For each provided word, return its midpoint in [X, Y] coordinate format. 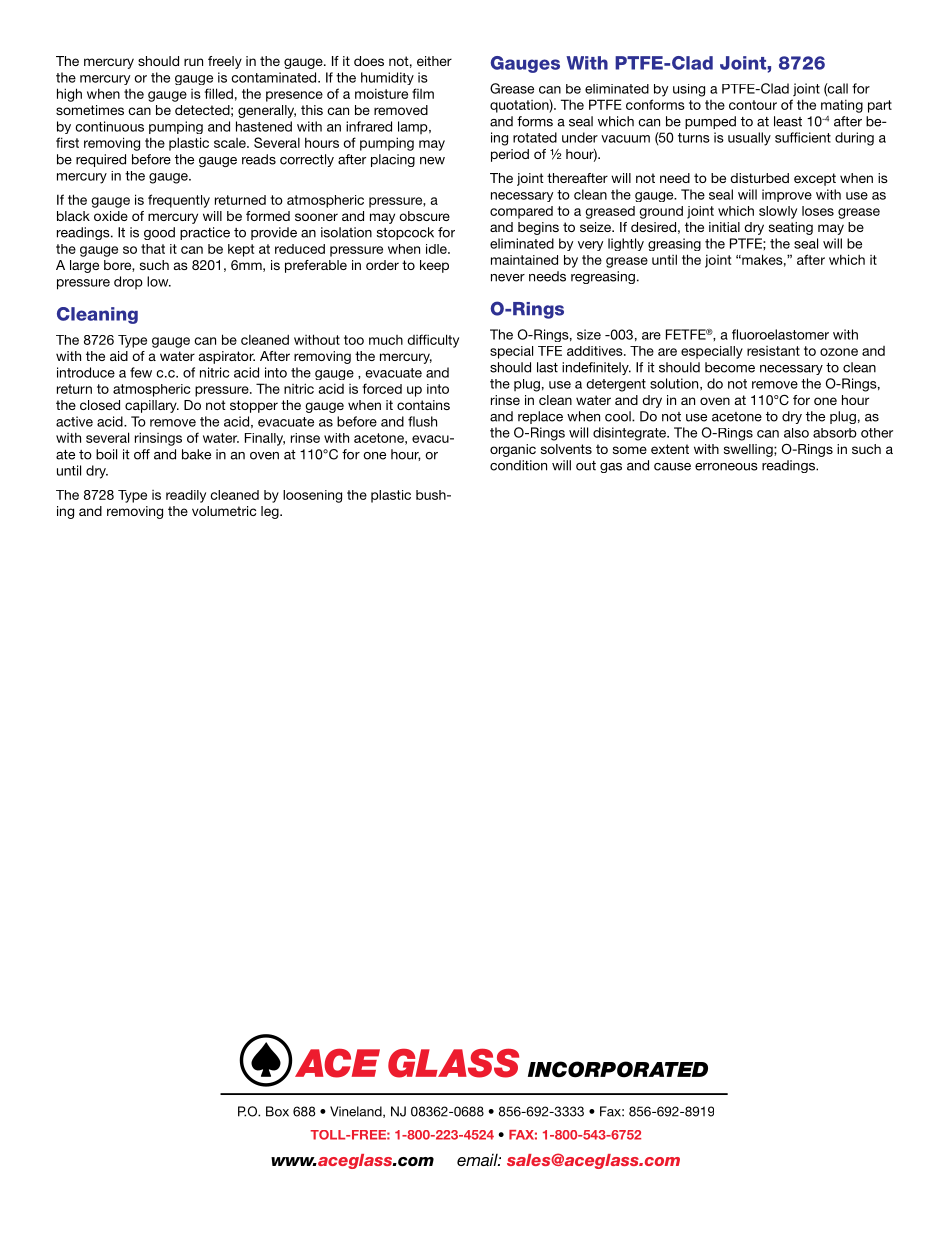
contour [753, 105]
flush [422, 421]
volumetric [224, 511]
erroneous [726, 467]
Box [277, 1111]
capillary [152, 406]
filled [219, 93]
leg [271, 512]
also [796, 433]
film [423, 93]
